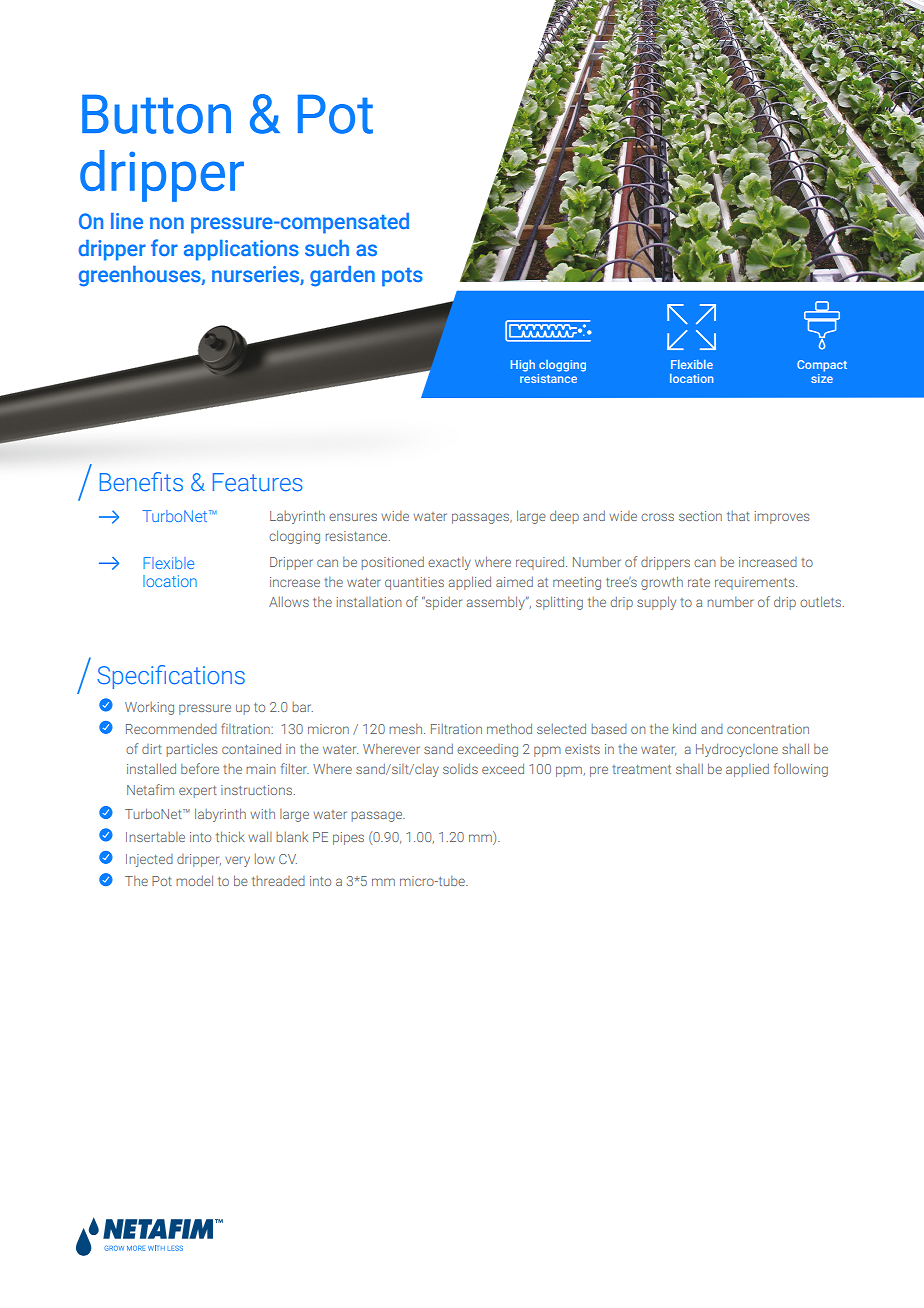 This screenshot has width=924, height=1308. Describe the element at coordinates (768, 729) in the screenshot. I see `concentration` at that location.
